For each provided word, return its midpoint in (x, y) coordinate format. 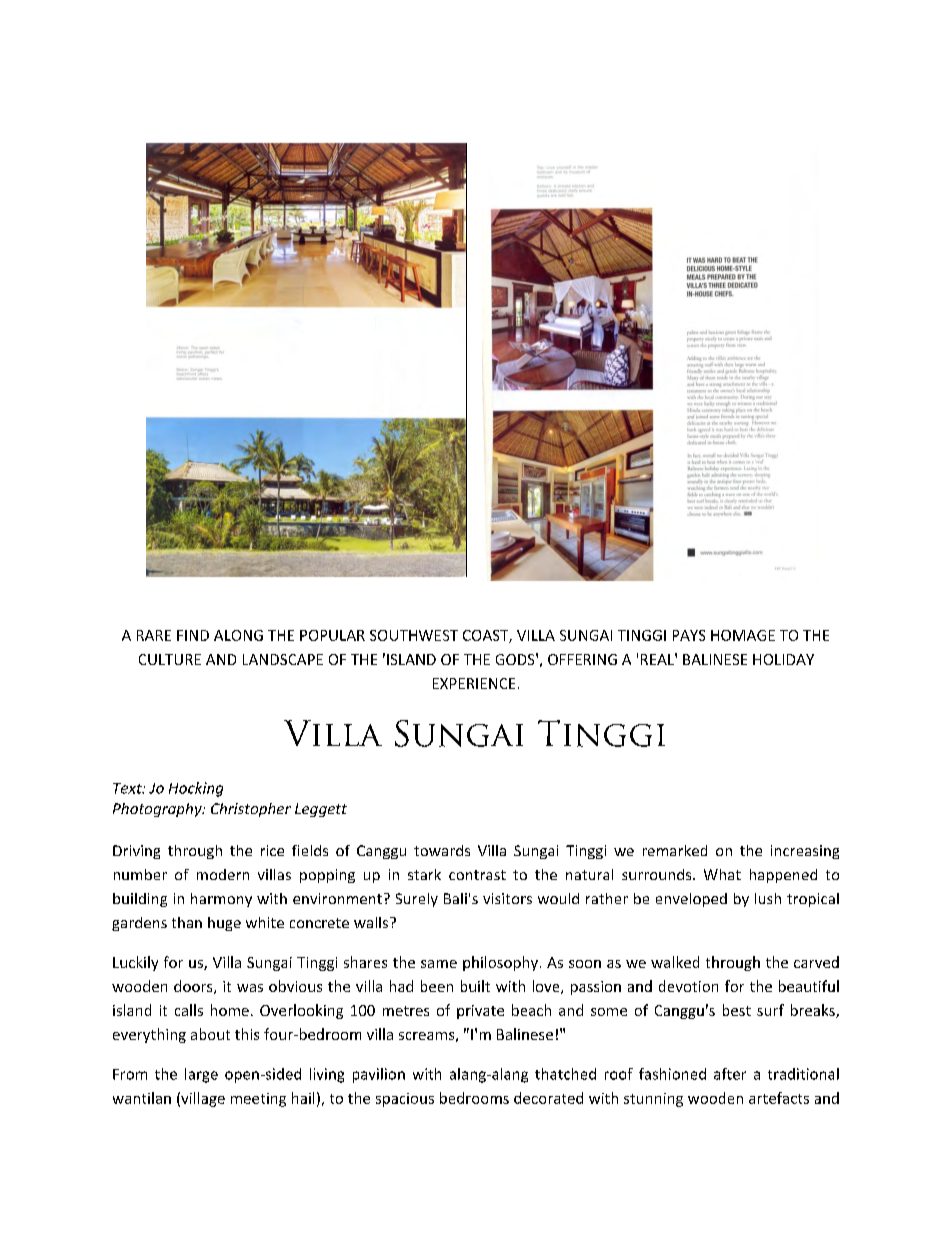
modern (223, 874)
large (201, 1075)
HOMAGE (743, 635)
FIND (193, 635)
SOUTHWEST (414, 635)
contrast (477, 875)
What (722, 874)
